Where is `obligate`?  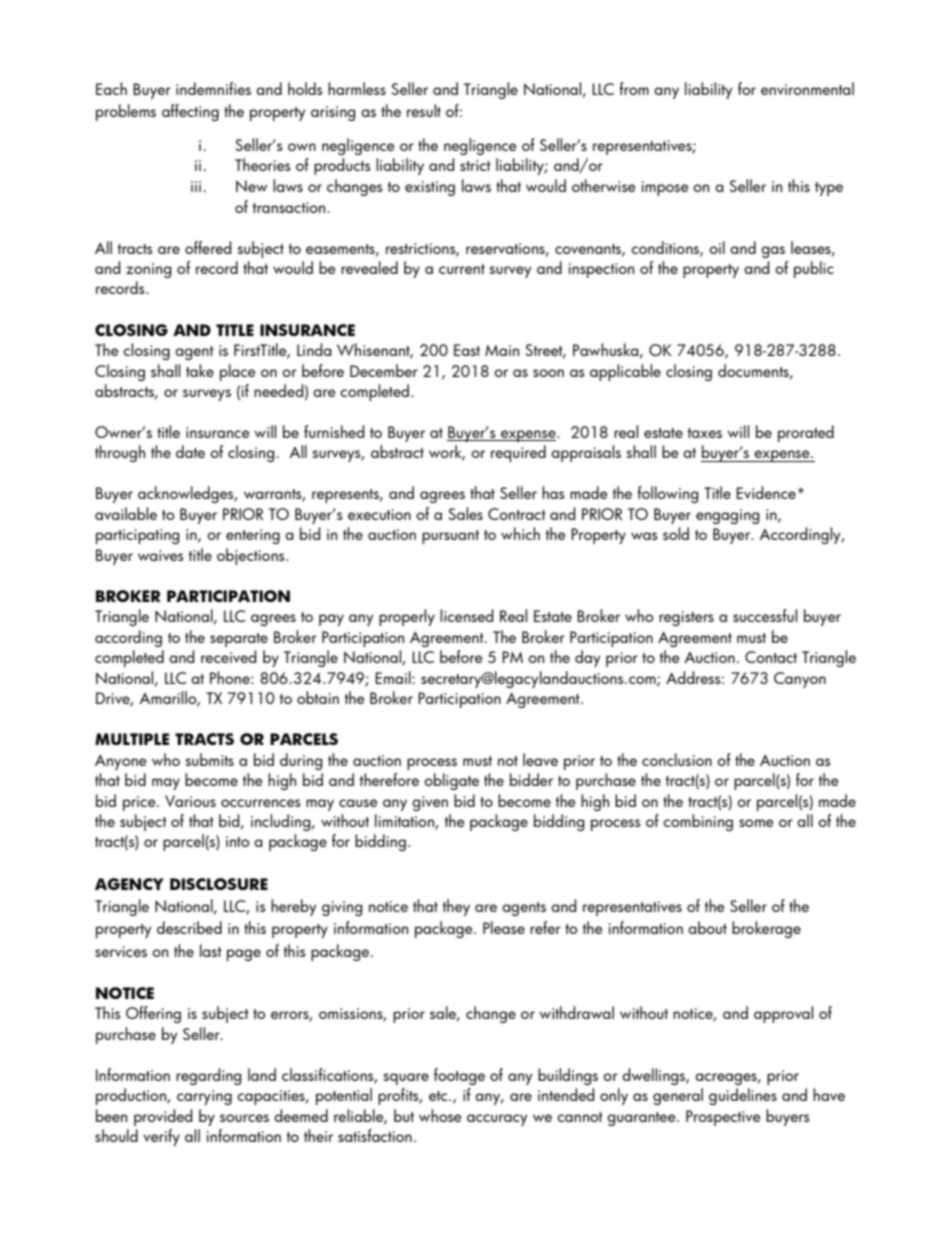
obligate is located at coordinates (451, 781).
